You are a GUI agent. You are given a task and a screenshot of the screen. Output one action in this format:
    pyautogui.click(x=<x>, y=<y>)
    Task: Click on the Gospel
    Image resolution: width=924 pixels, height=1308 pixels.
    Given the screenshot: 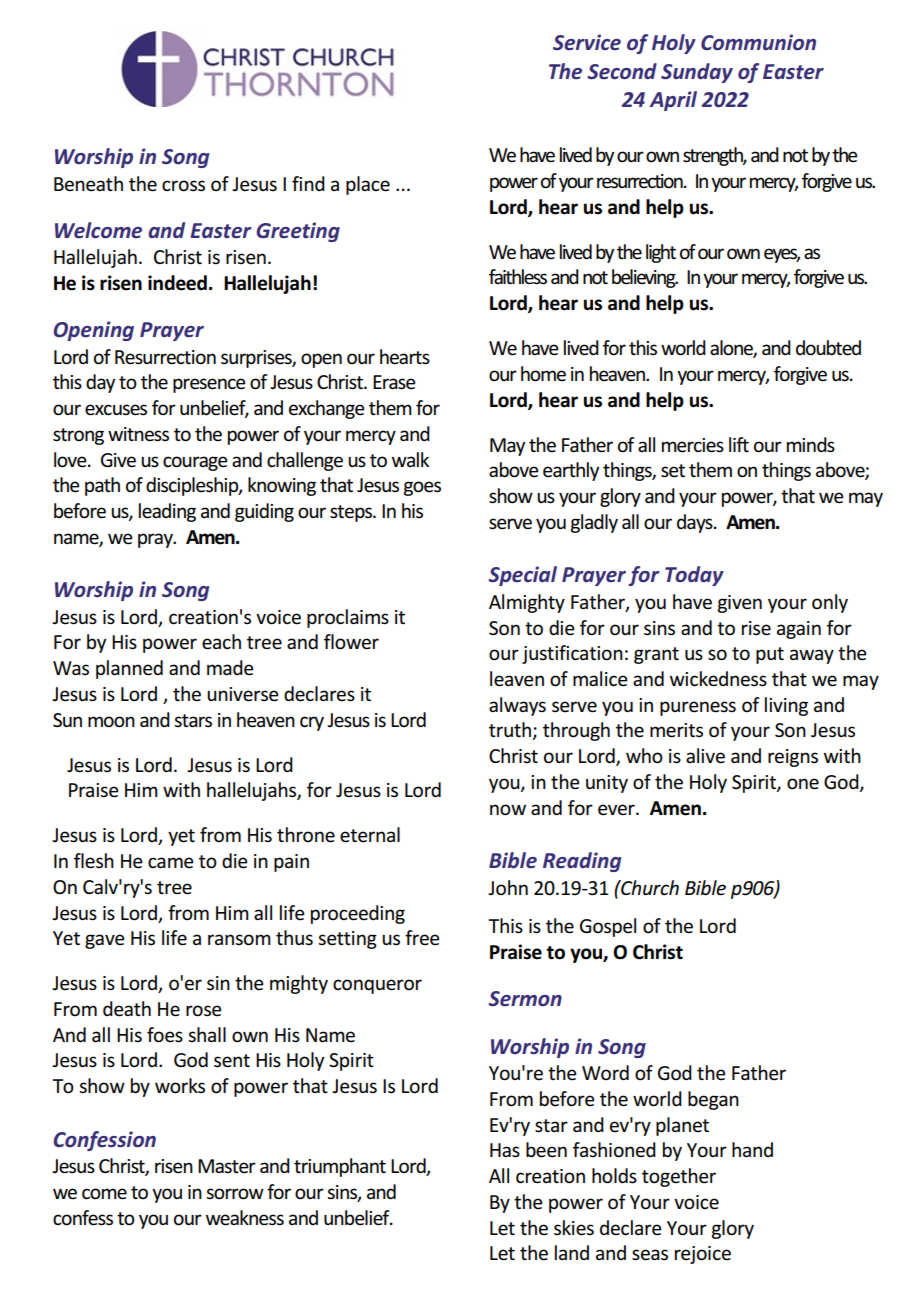 What is the action you would take?
    pyautogui.click(x=608, y=927)
